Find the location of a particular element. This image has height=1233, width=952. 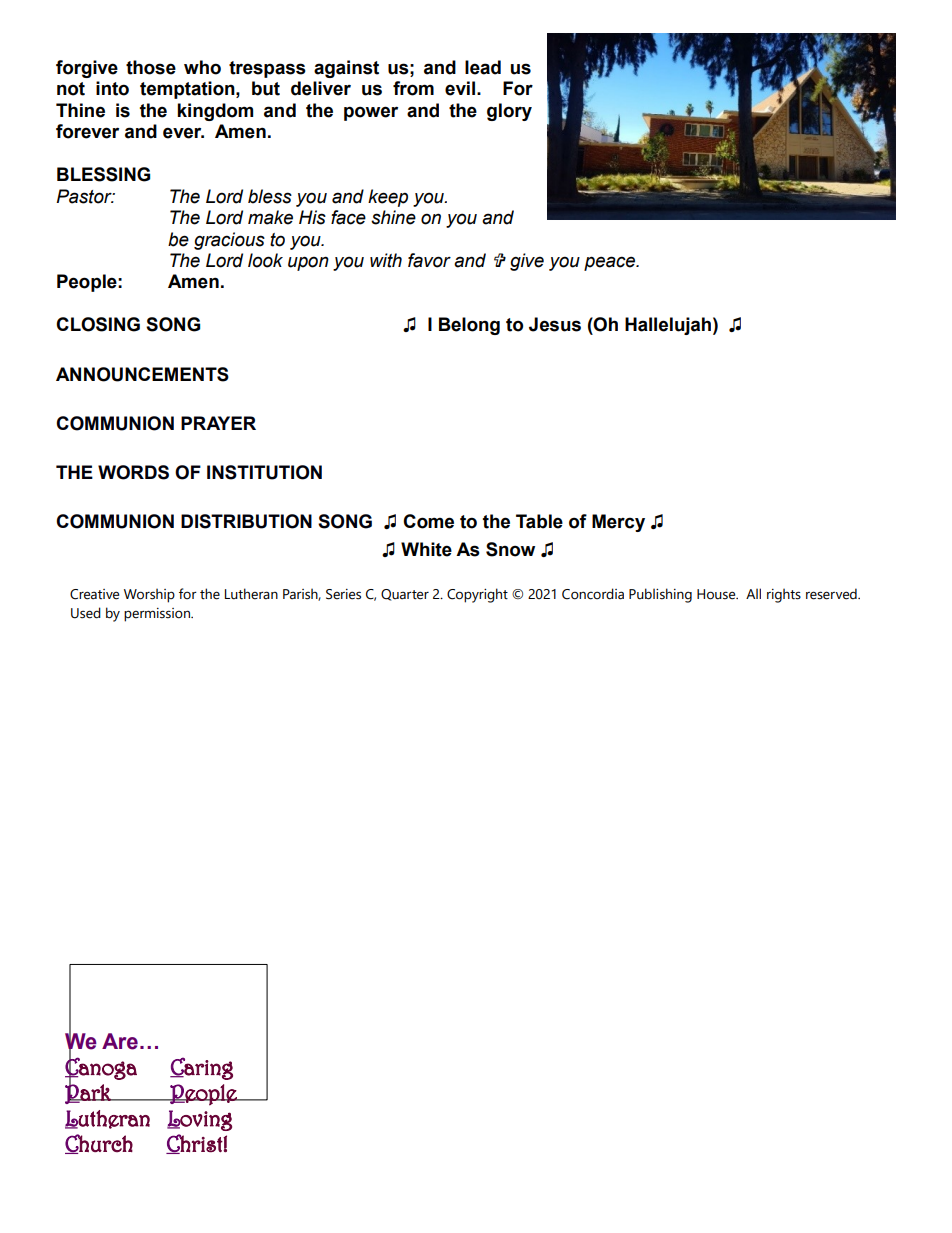

peace is located at coordinates (611, 263).
